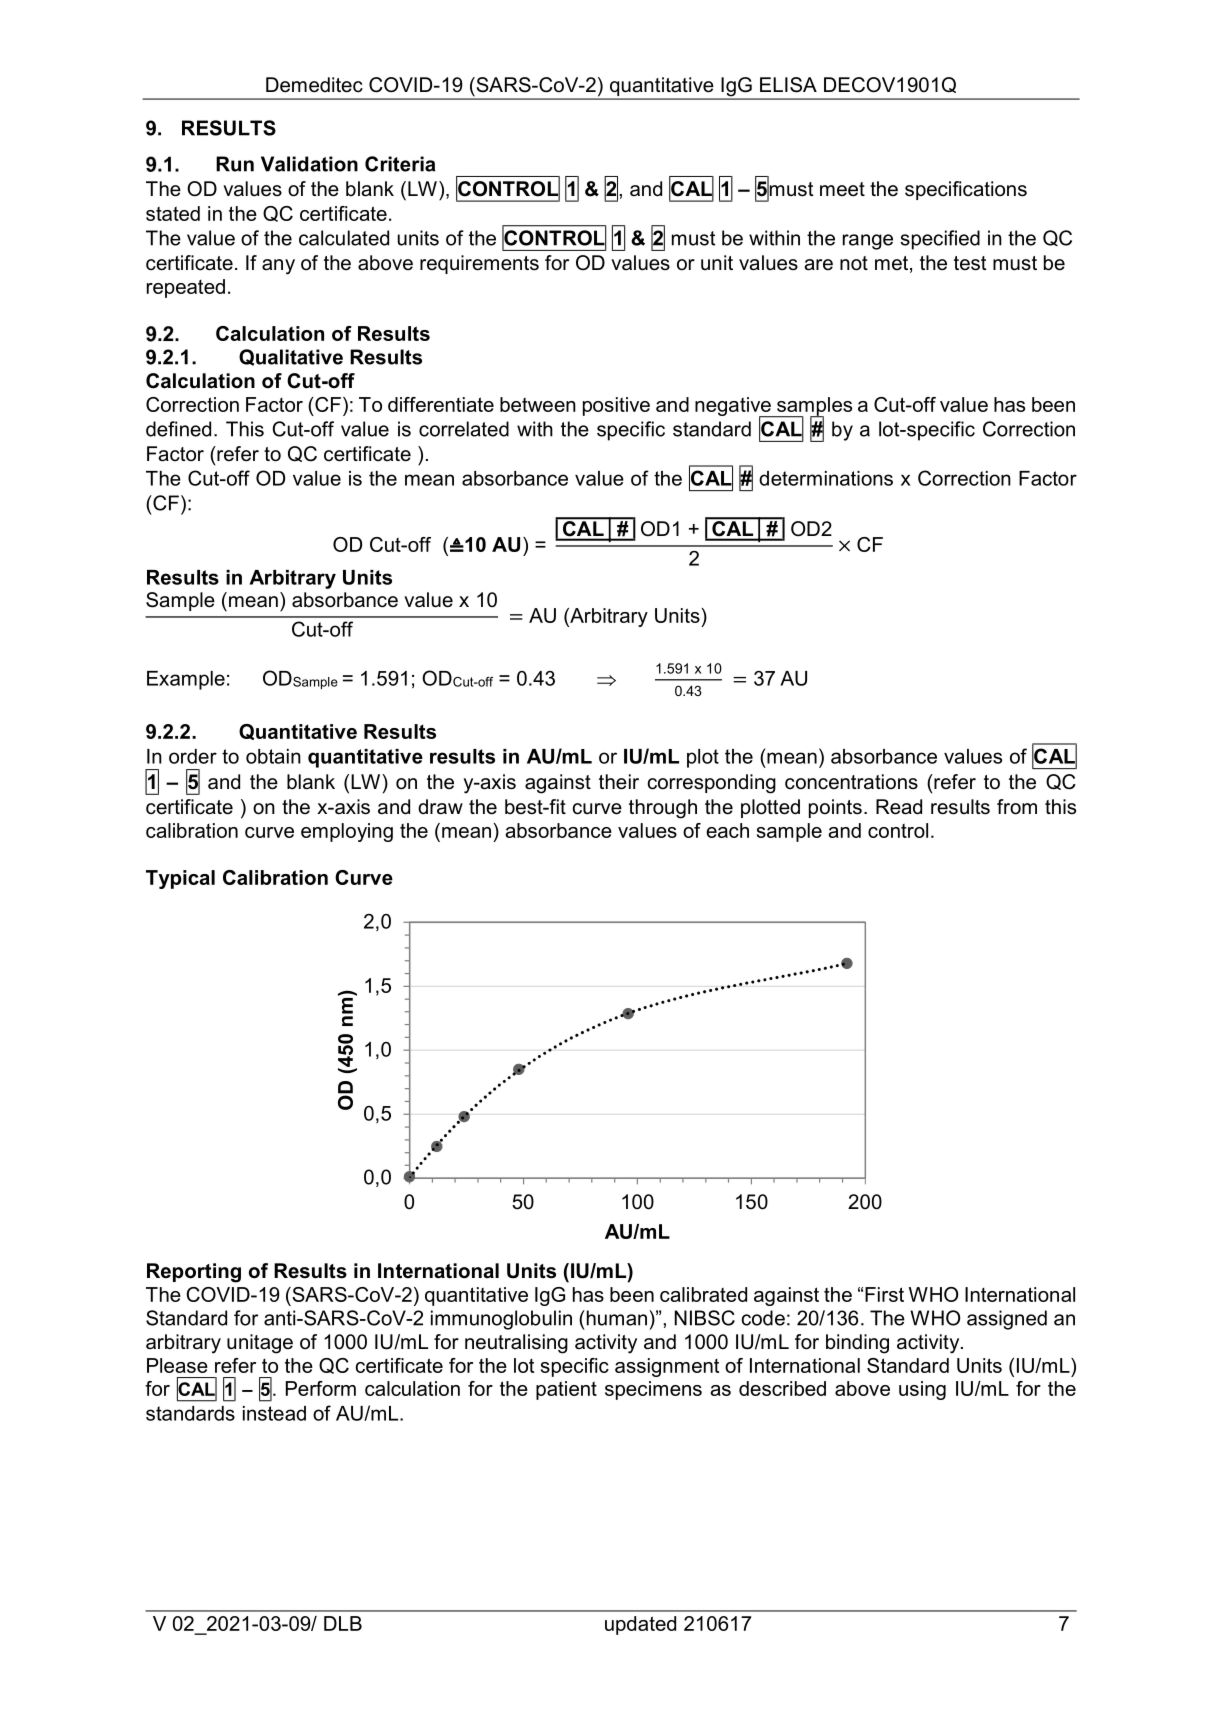  I want to click on employing, so click(347, 832).
